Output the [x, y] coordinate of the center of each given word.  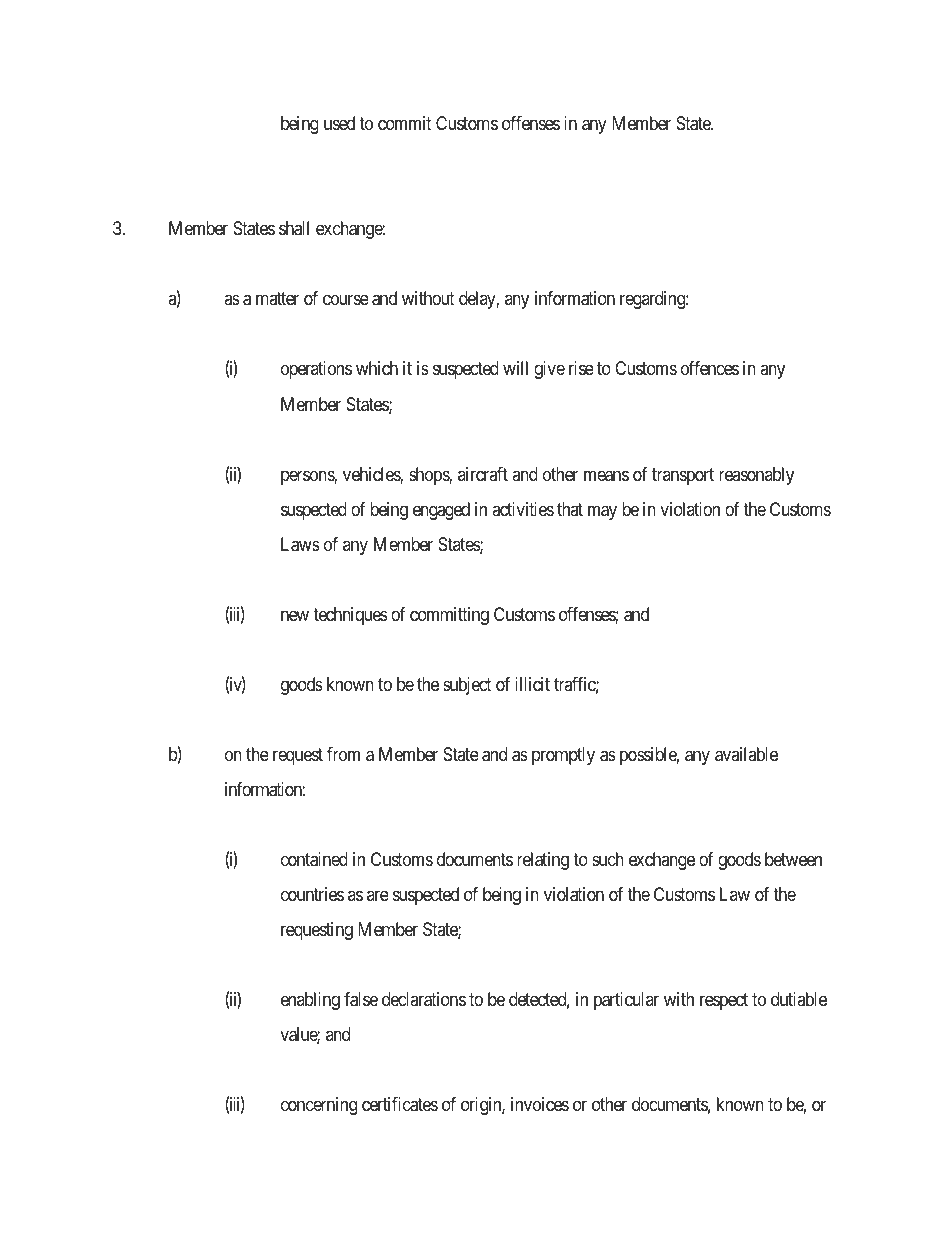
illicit [532, 684]
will [515, 368]
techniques [350, 616]
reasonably [756, 476]
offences [710, 368]
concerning [319, 1106]
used [339, 123]
